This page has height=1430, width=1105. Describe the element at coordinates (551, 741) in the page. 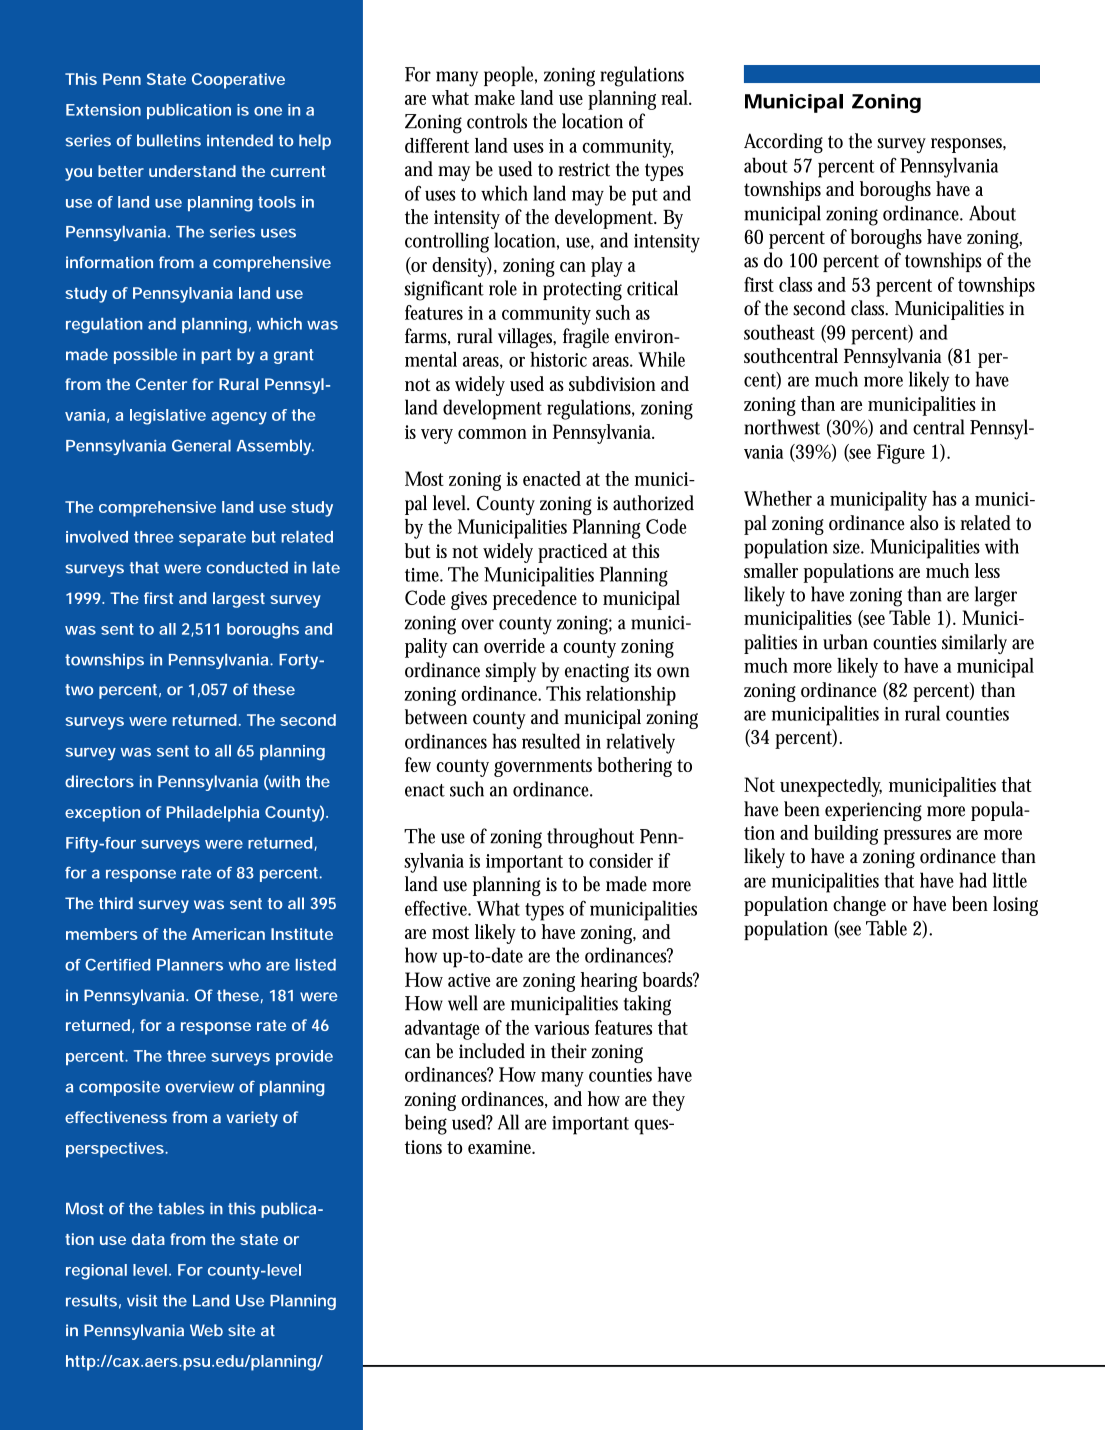

I see `resulted` at that location.
